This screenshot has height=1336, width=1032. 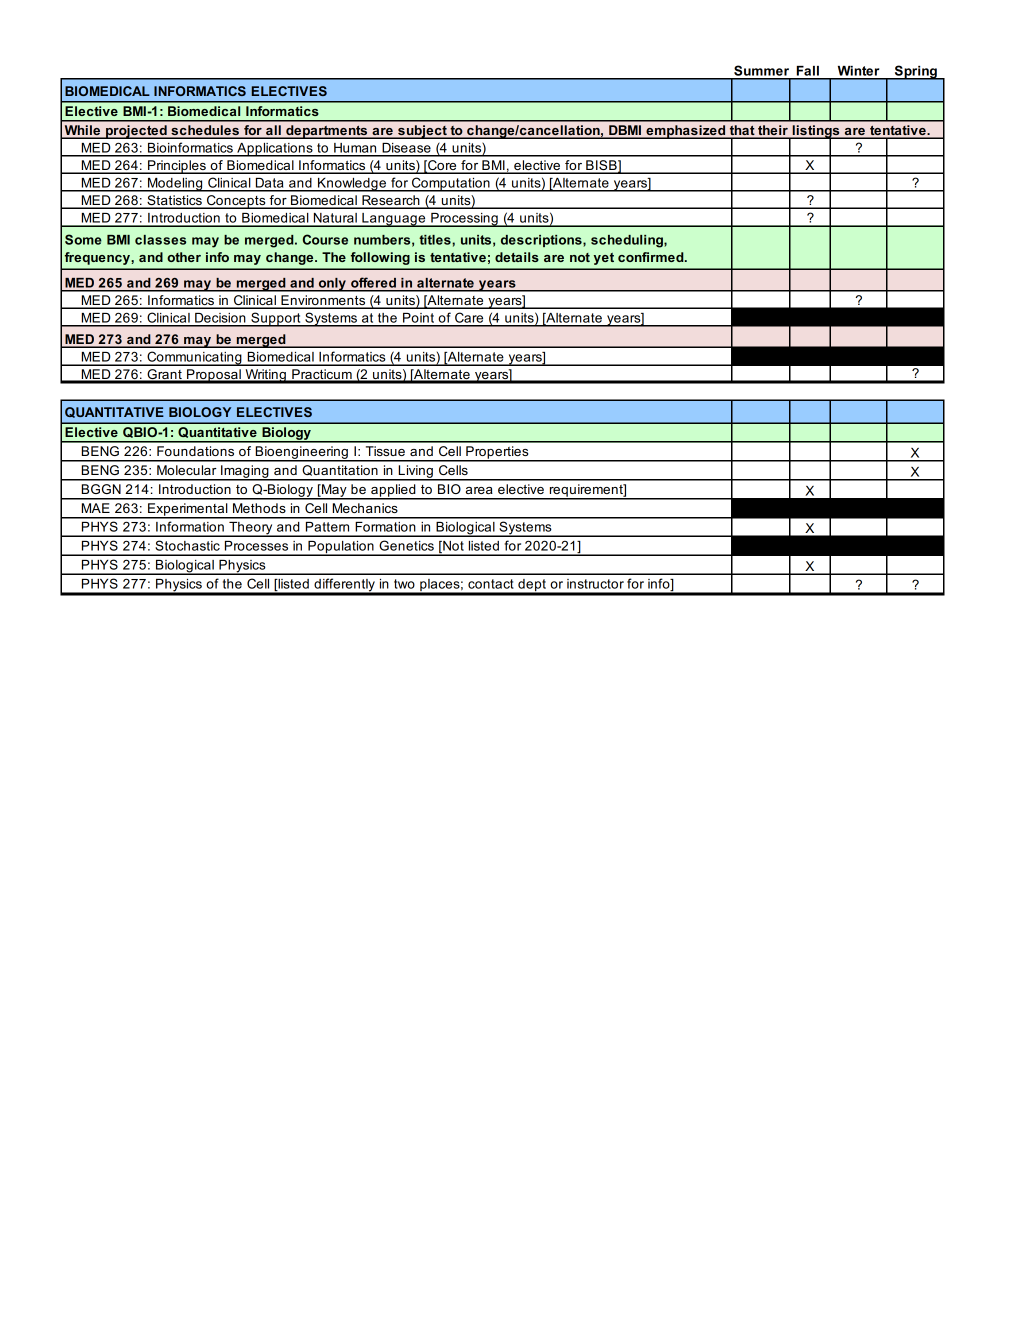 I want to click on Theory, so click(x=251, y=529).
